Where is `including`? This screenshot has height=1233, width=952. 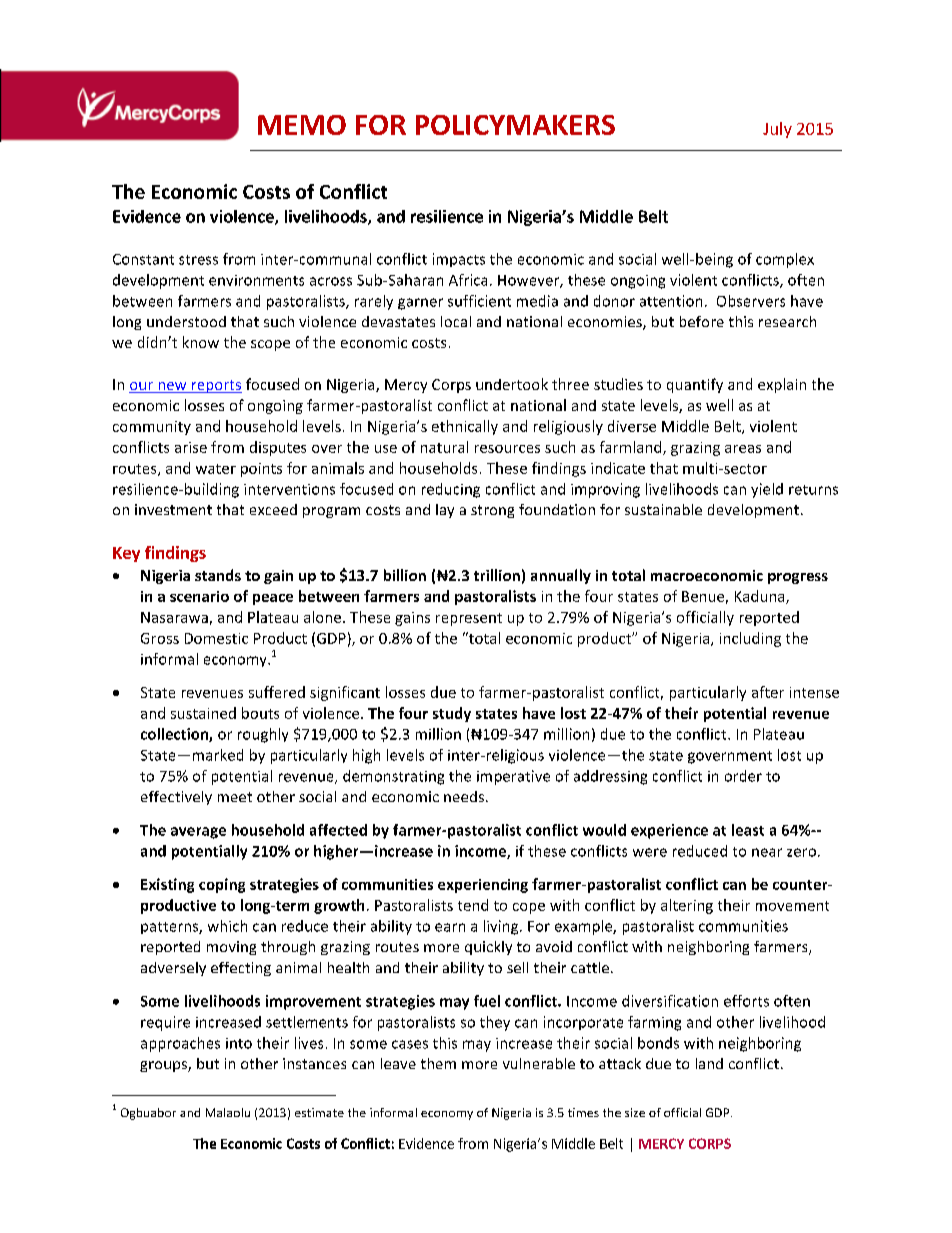 including is located at coordinates (750, 639).
